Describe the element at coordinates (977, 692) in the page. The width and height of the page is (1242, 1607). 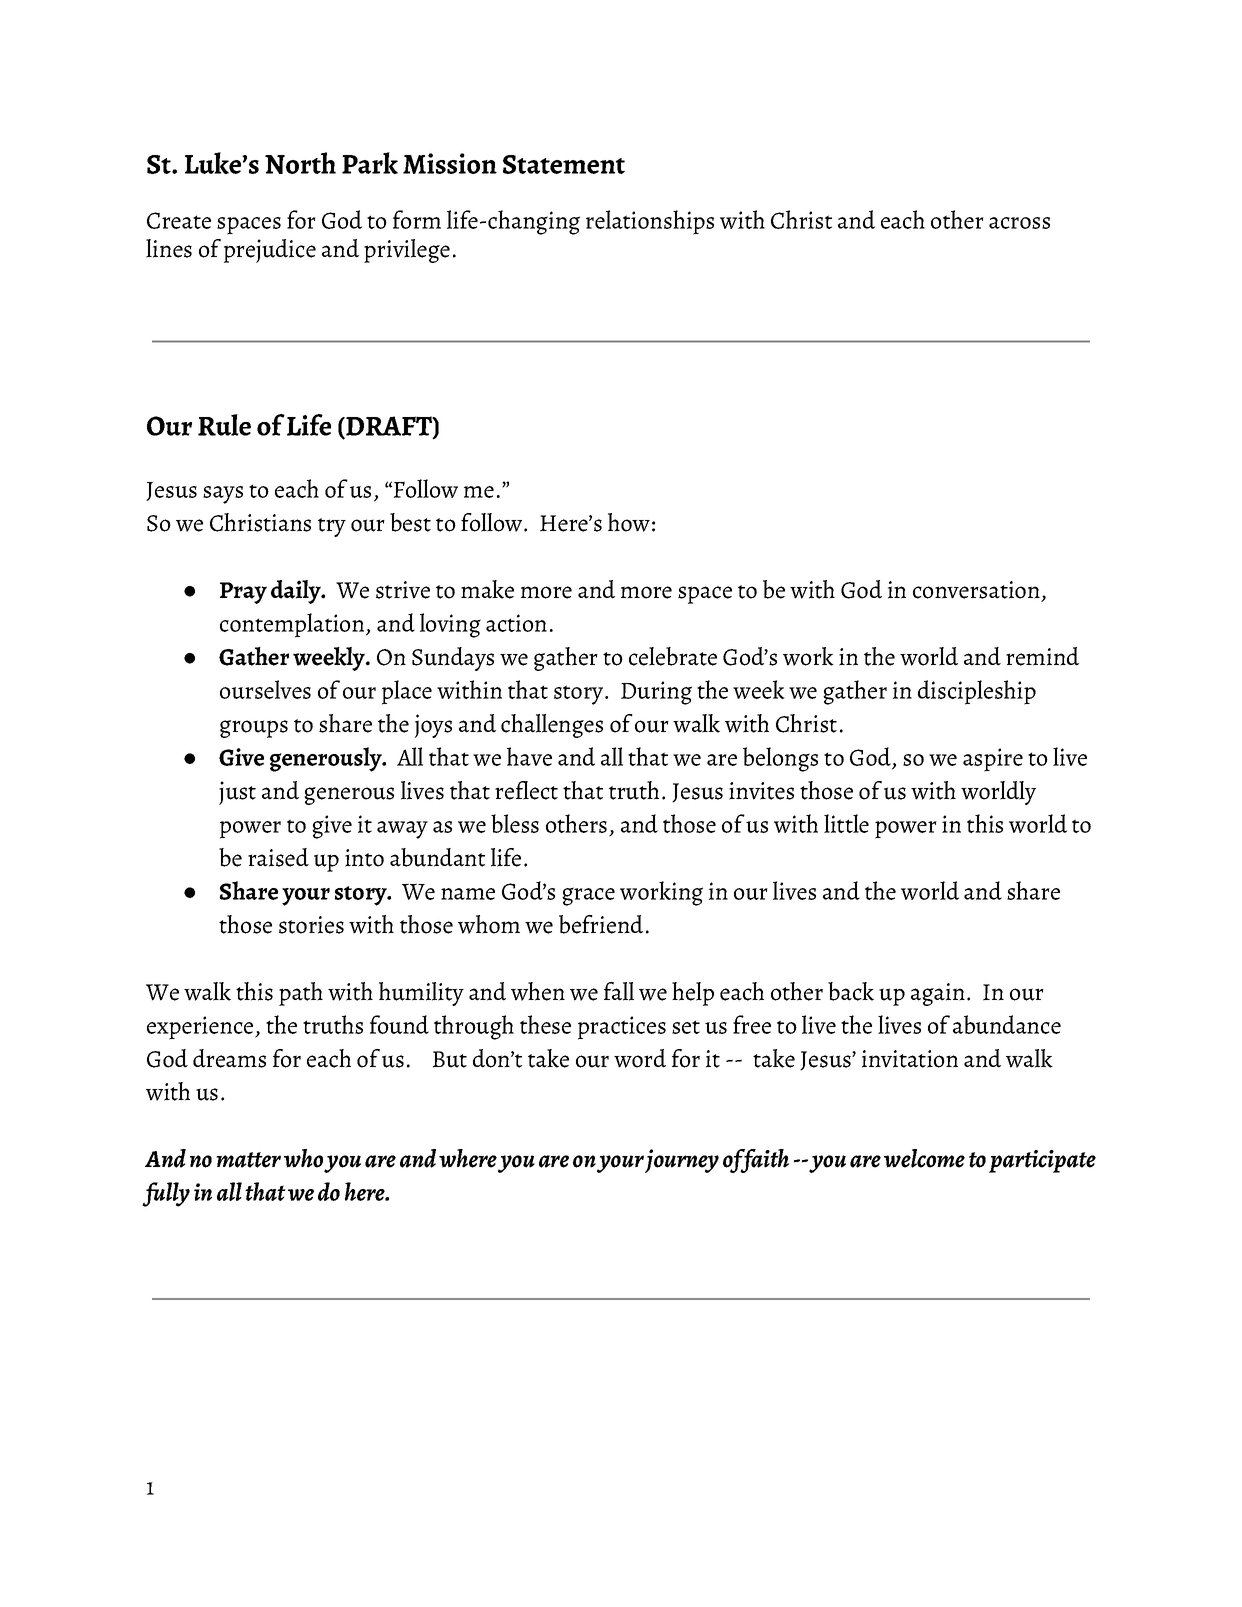
I see `discipleship` at that location.
